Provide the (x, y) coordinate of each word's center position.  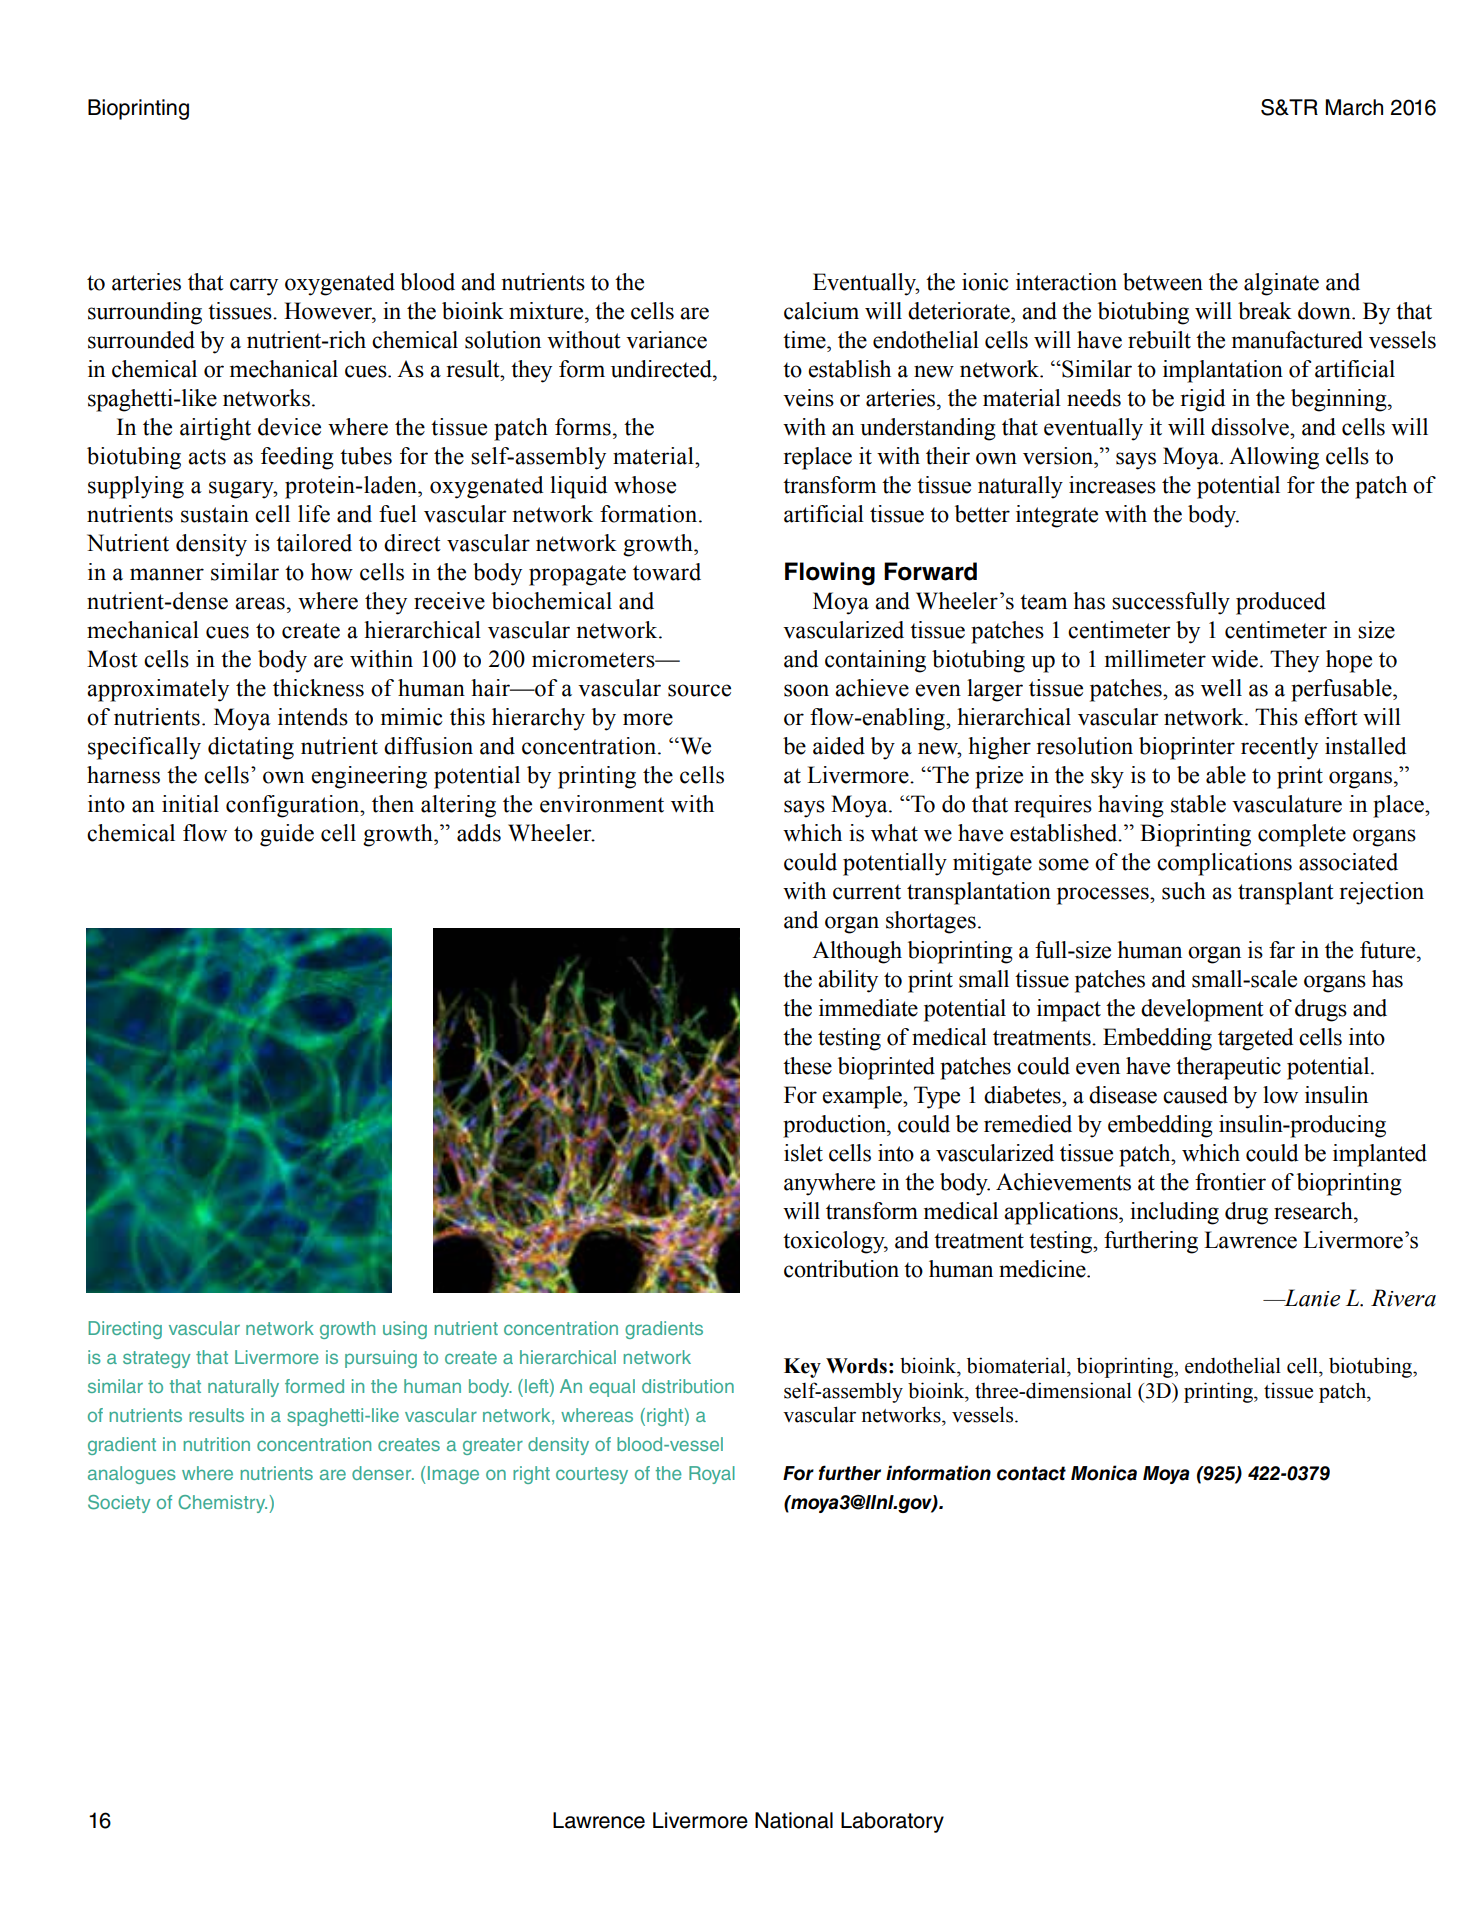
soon (806, 690)
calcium (821, 311)
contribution (841, 1269)
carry (254, 287)
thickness (318, 688)
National (794, 1820)
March (1354, 107)
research (1314, 1211)
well (1221, 688)
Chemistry (222, 1504)
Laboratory (892, 1822)
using (405, 1330)
